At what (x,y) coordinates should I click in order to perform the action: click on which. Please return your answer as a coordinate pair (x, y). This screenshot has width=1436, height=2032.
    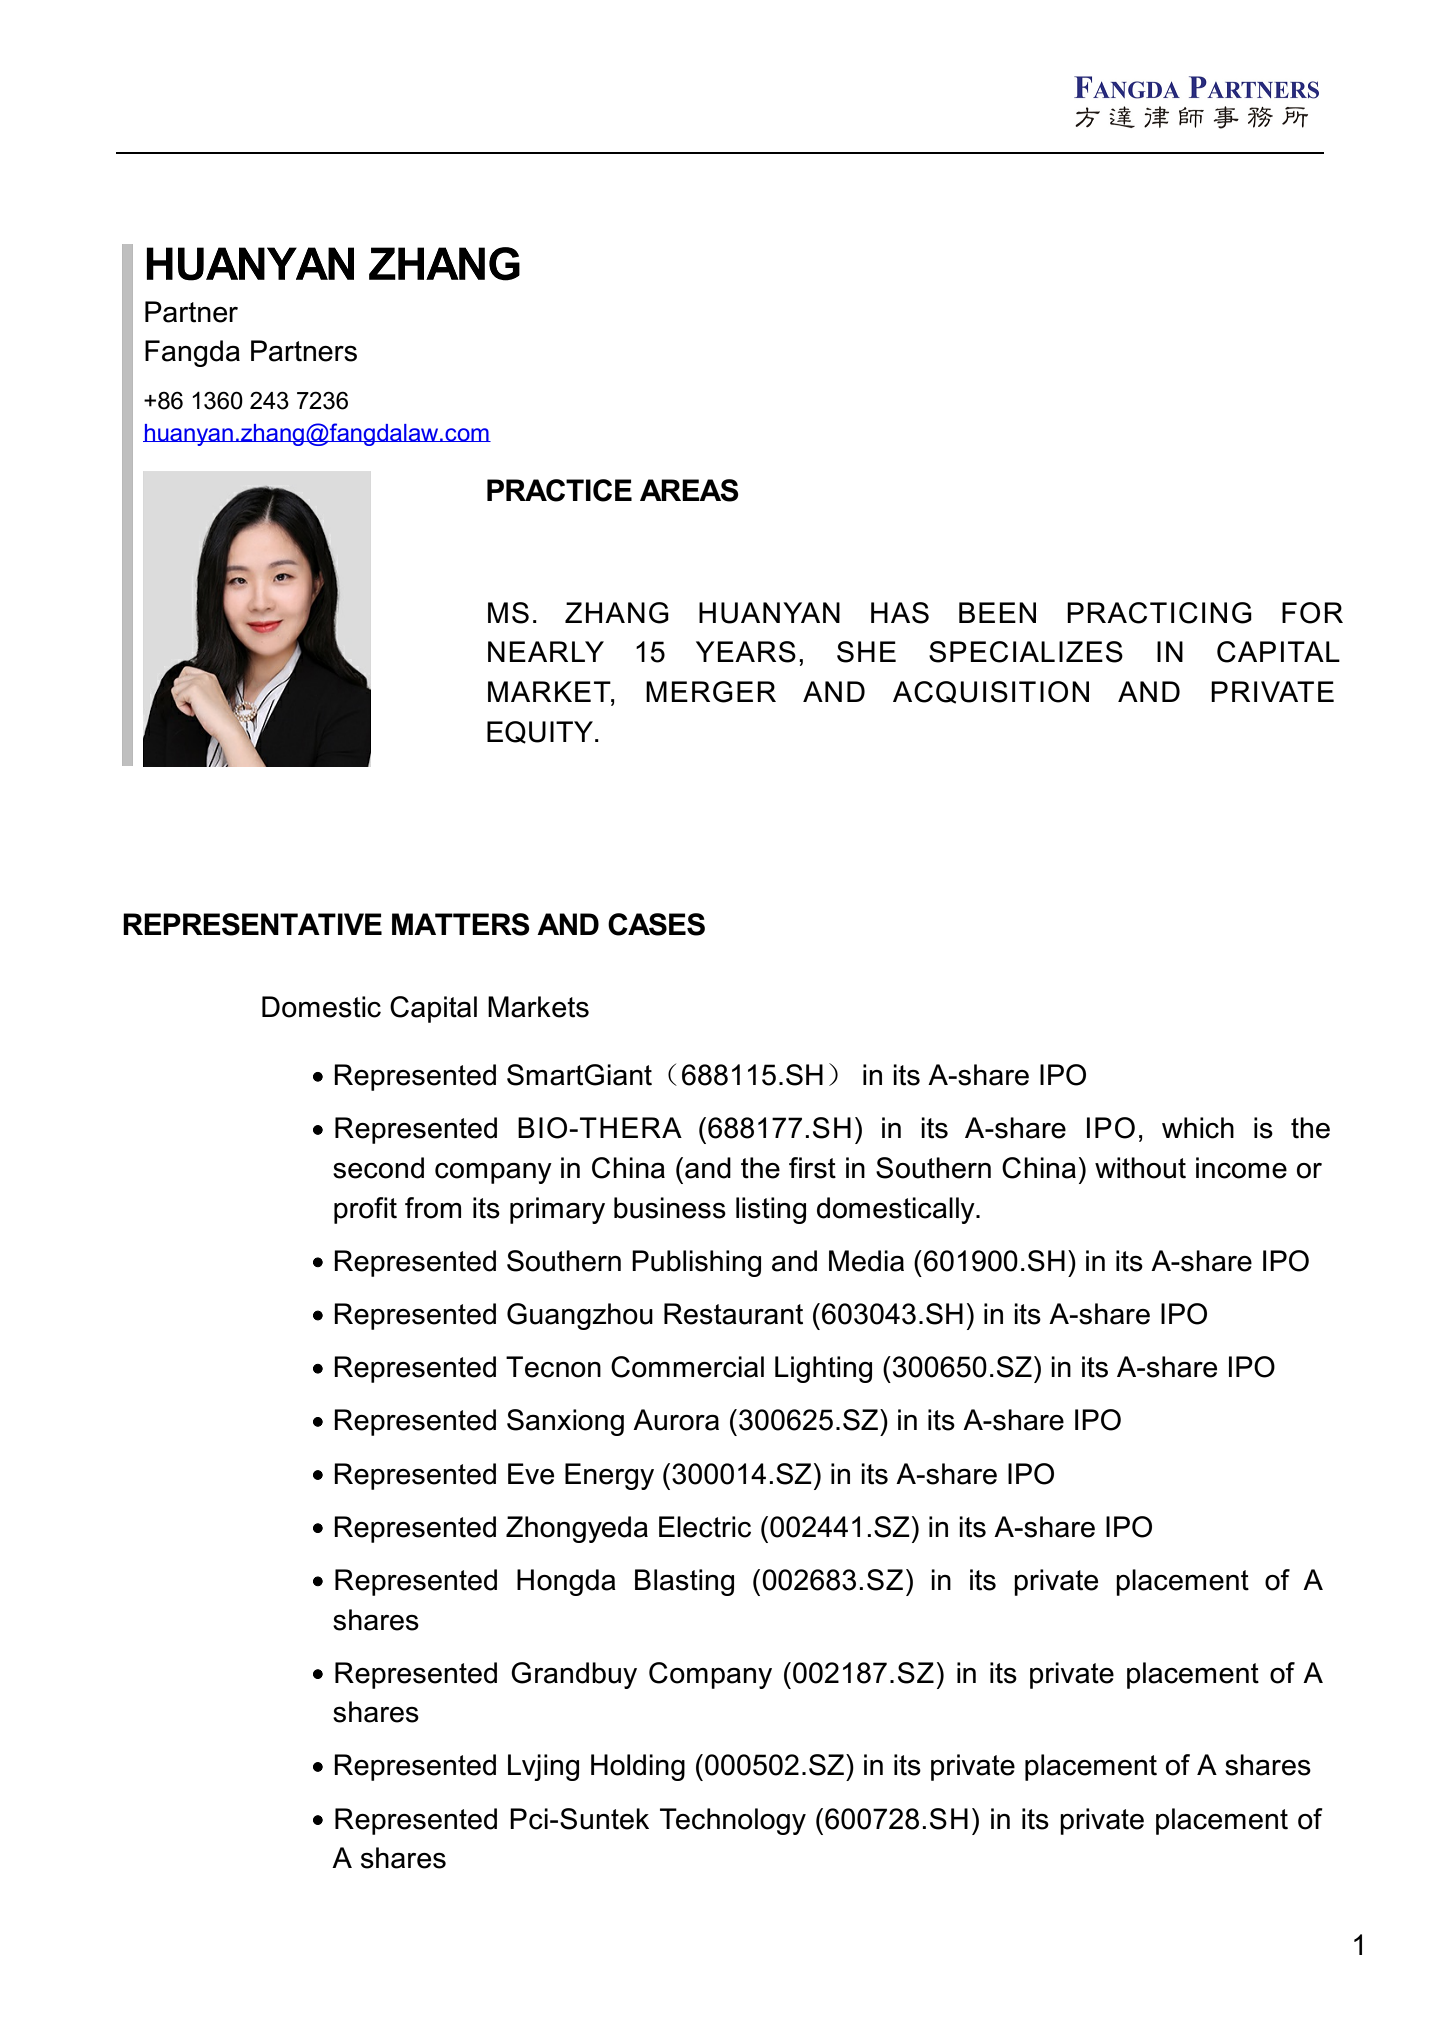
    Looking at the image, I should click on (1198, 1128).
